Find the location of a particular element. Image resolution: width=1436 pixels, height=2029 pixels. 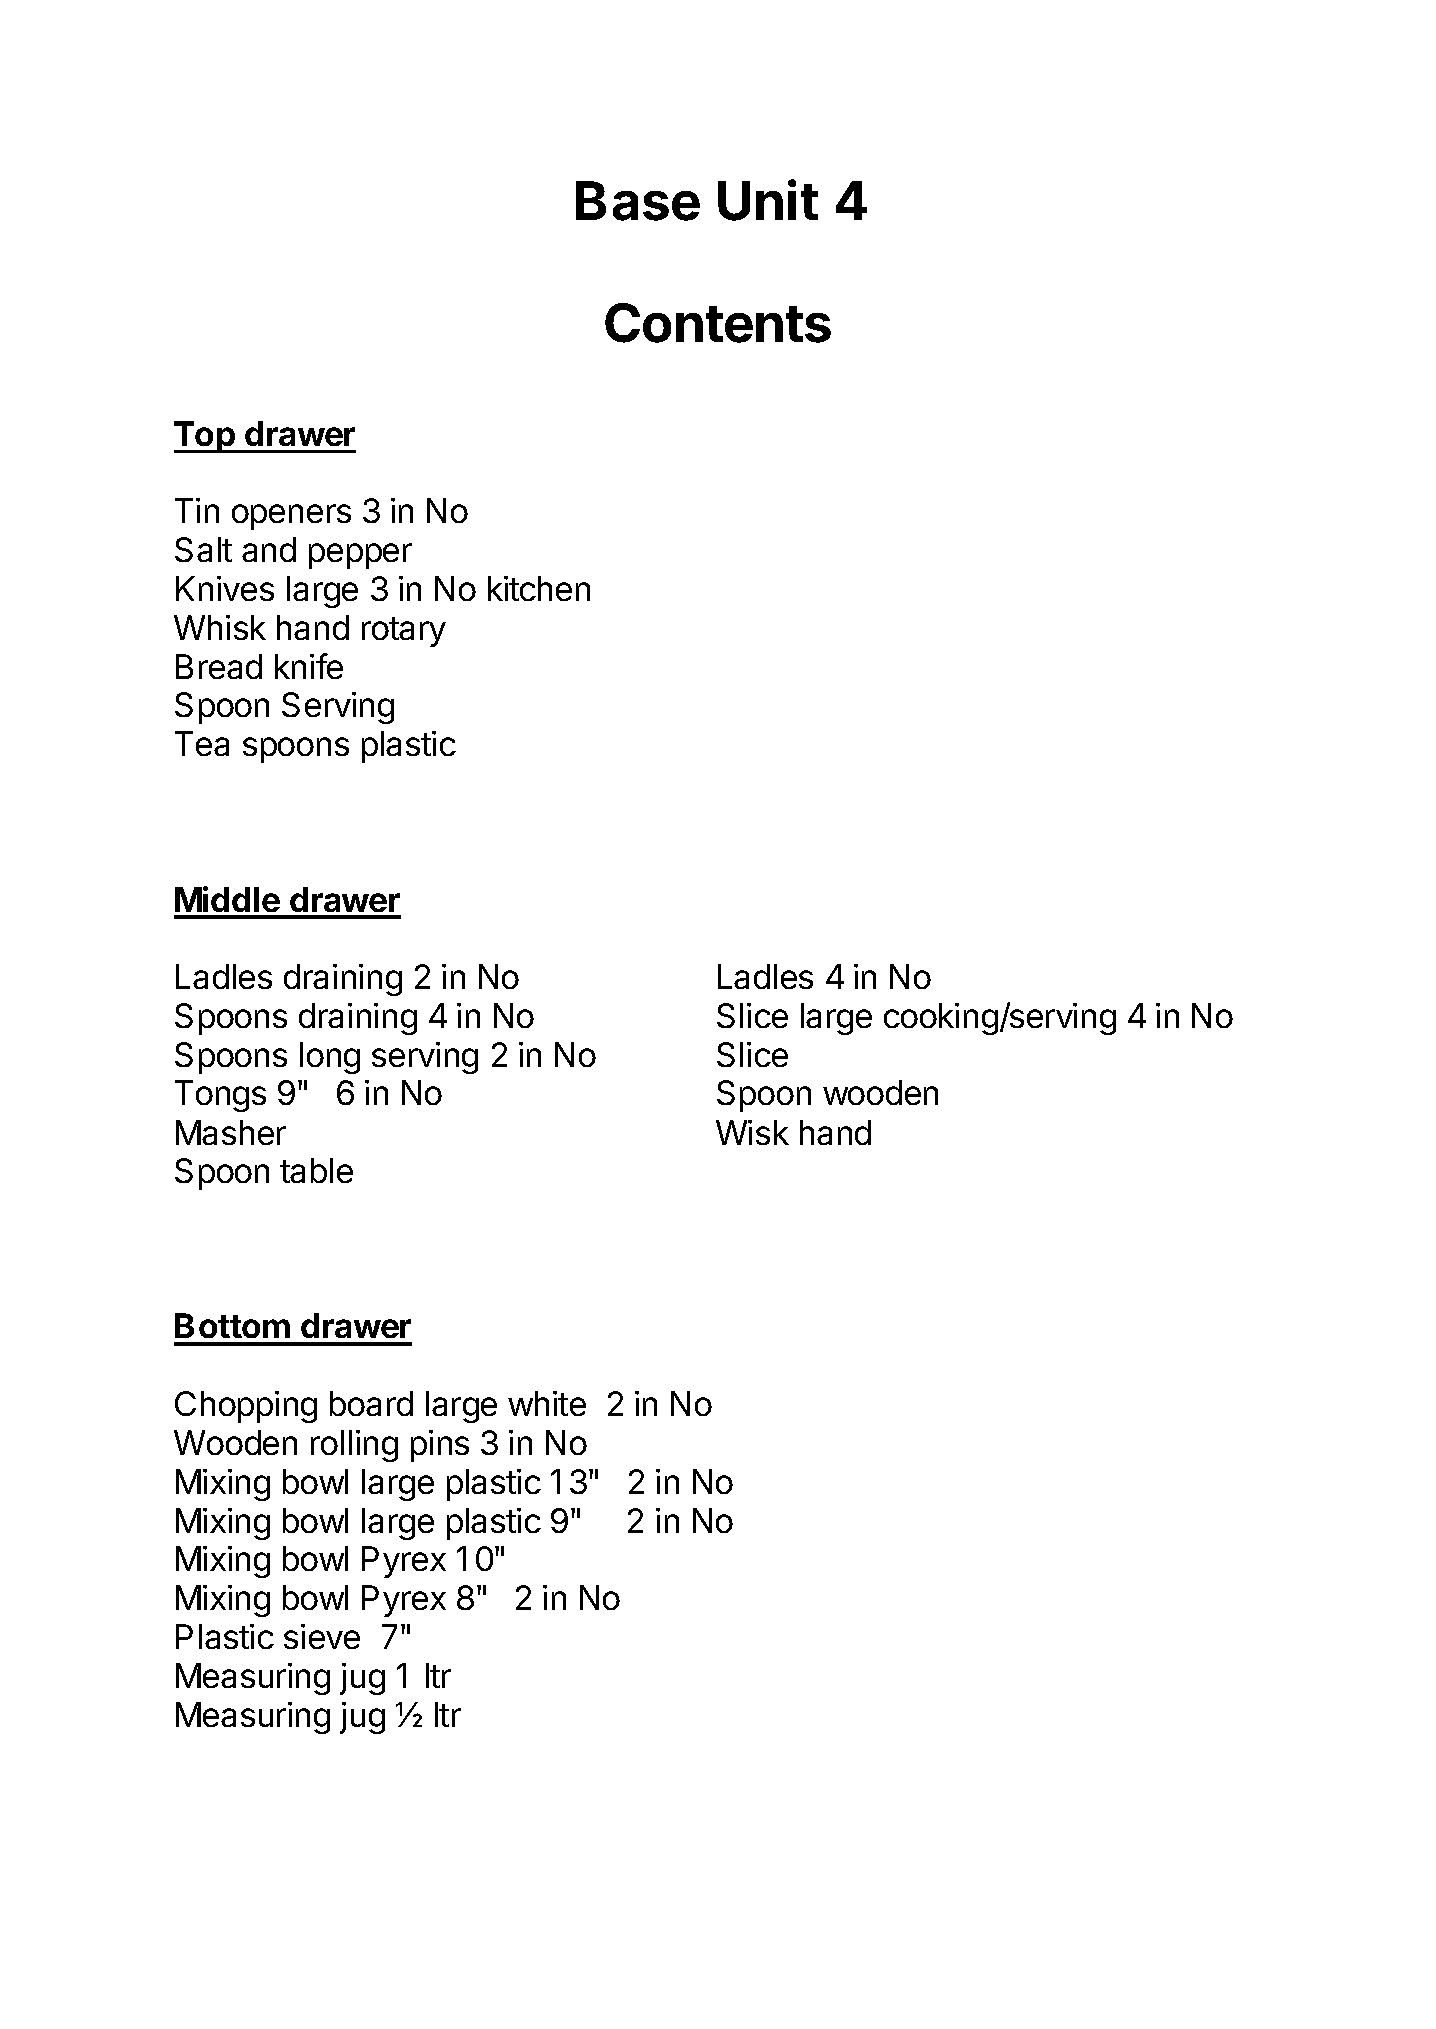

Top is located at coordinates (205, 437).
